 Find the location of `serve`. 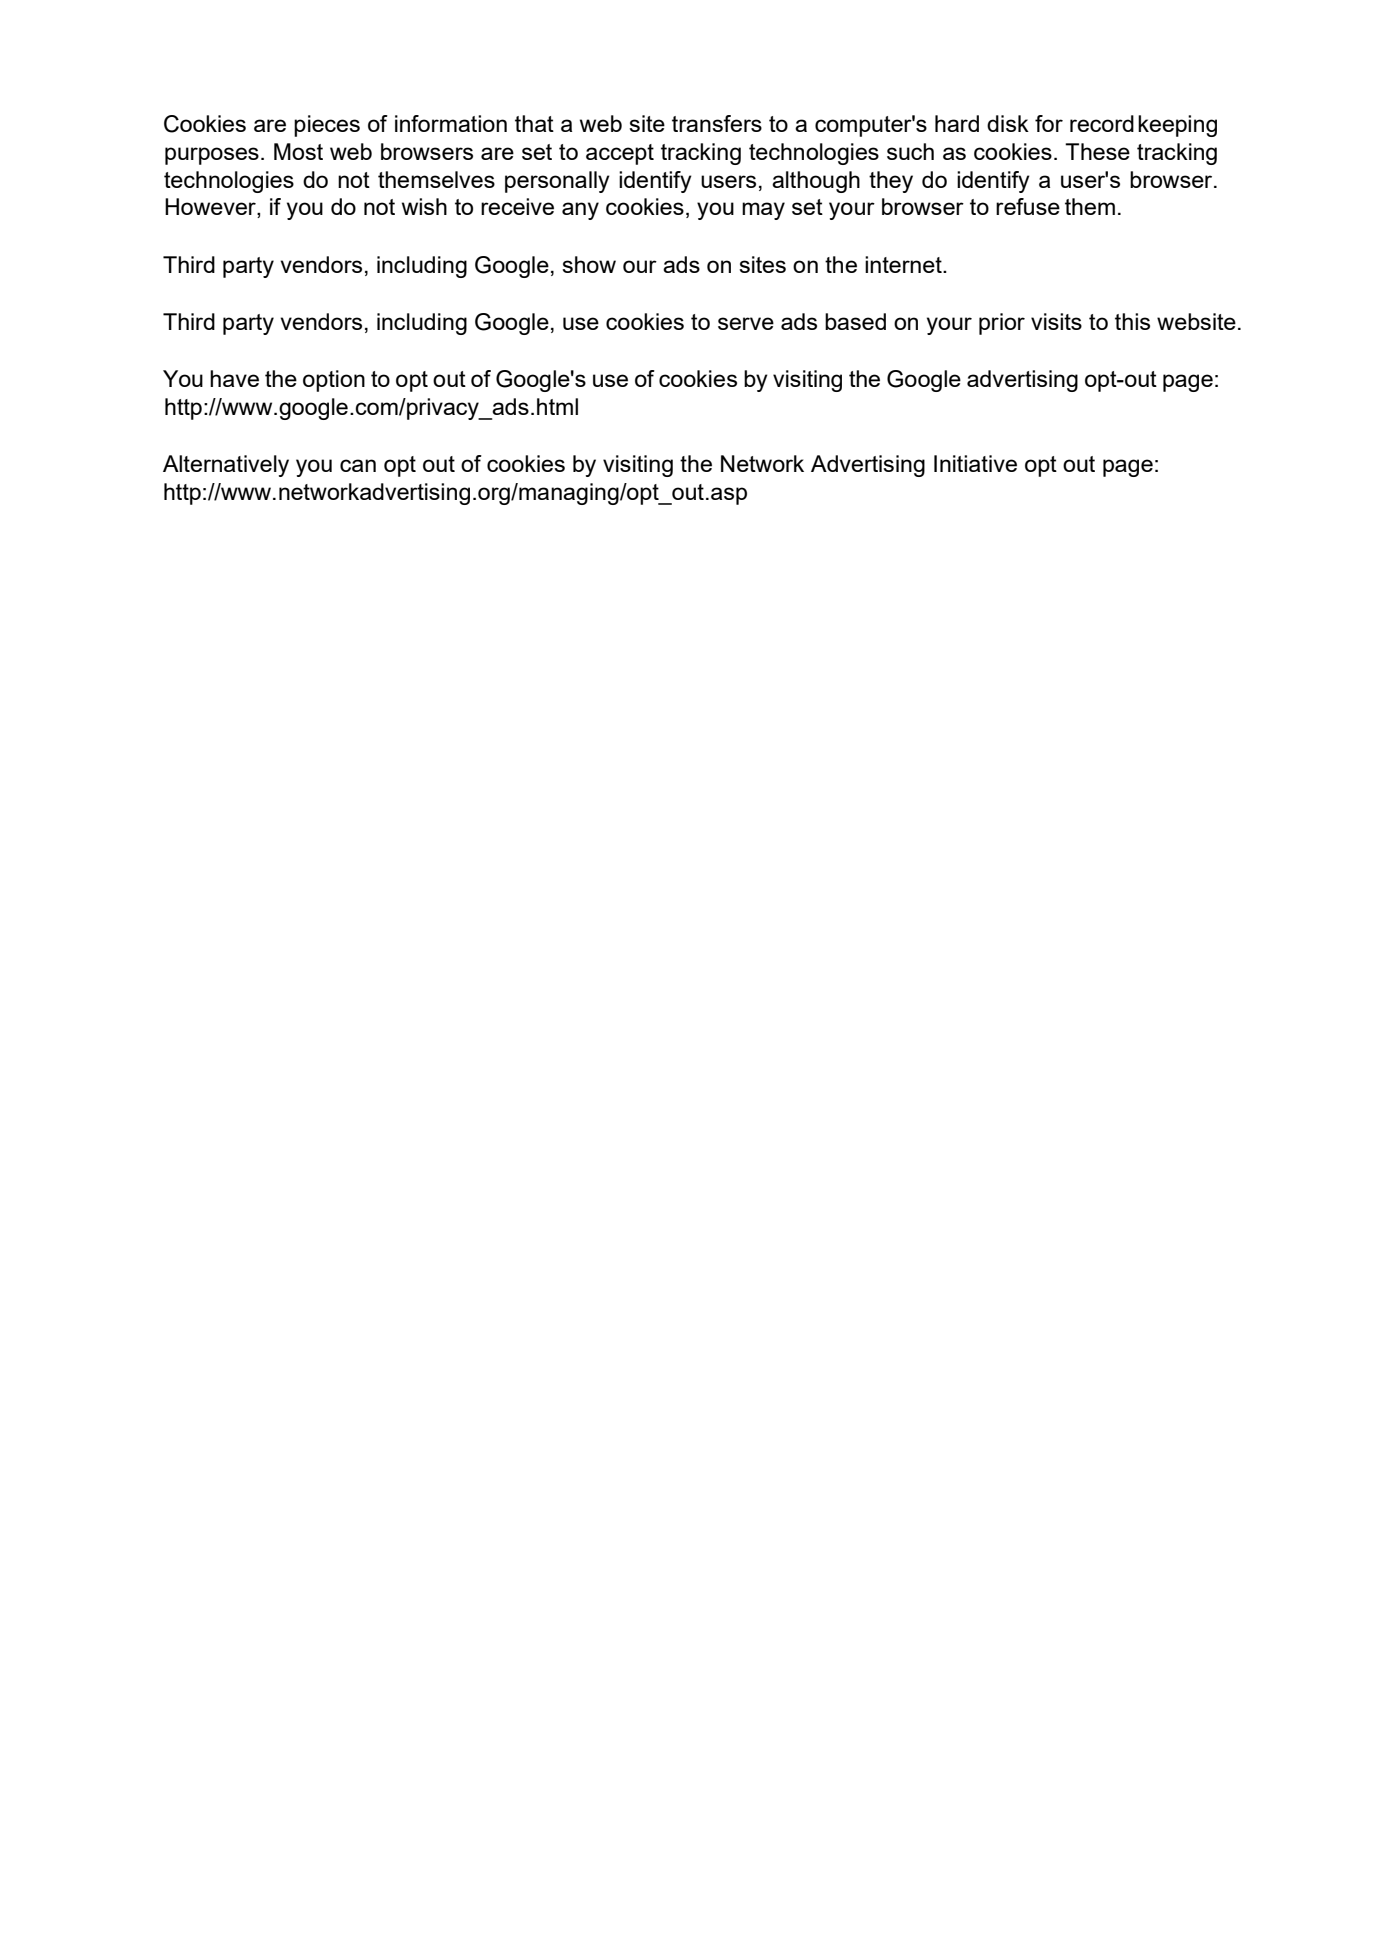

serve is located at coordinates (746, 323).
